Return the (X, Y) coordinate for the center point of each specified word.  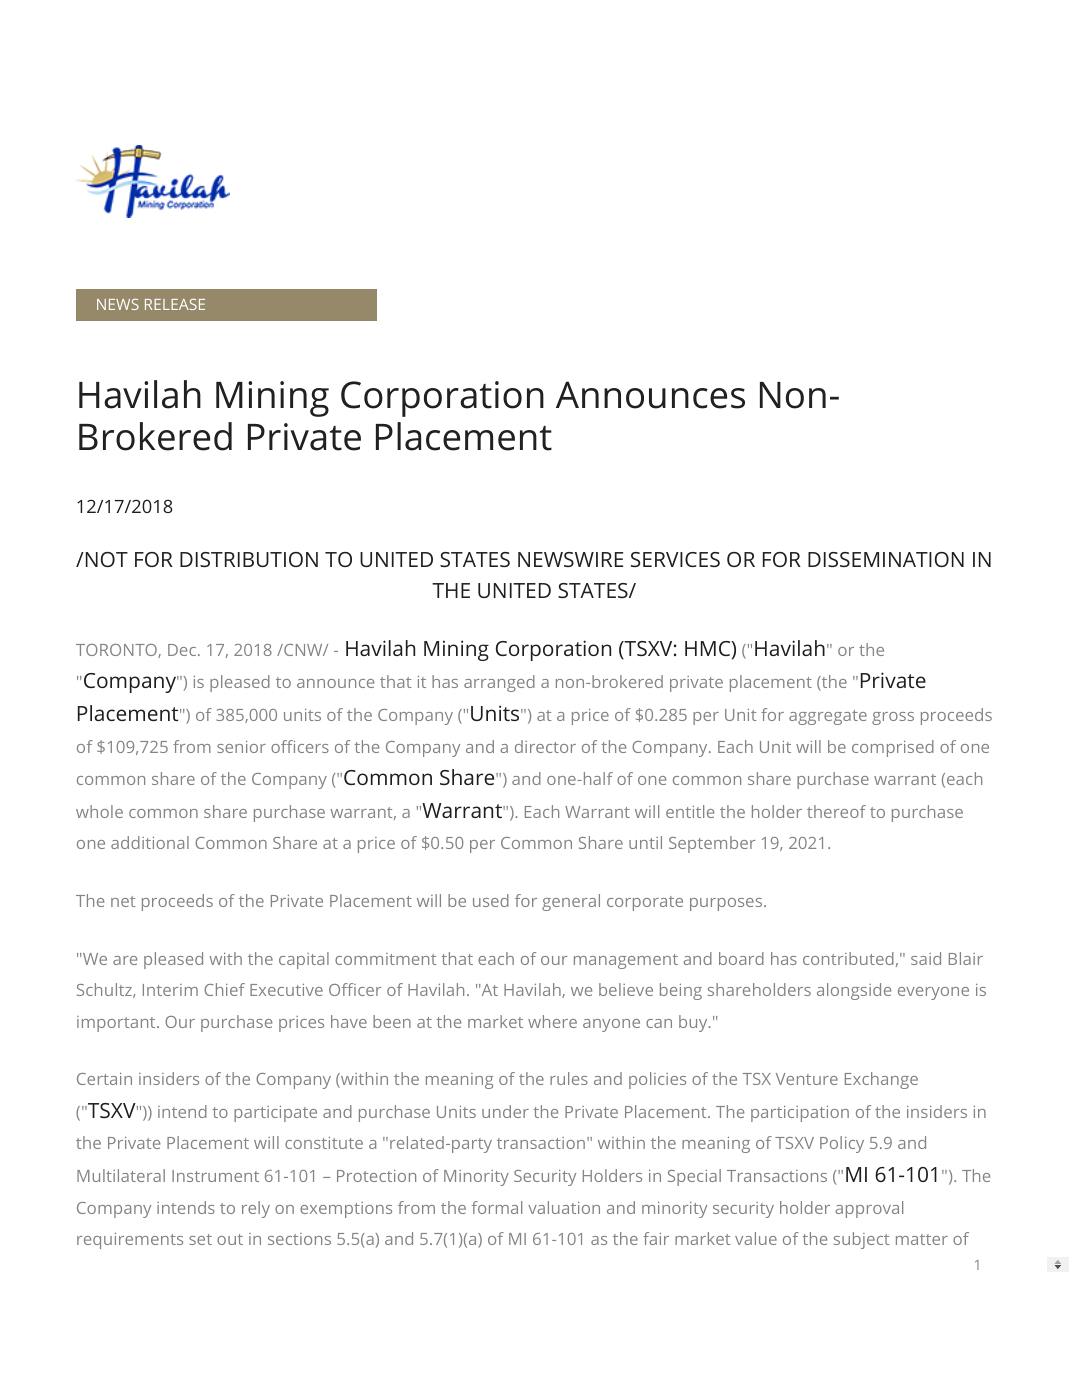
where (552, 1021)
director (545, 746)
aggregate (828, 717)
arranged (499, 683)
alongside (854, 991)
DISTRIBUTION (249, 559)
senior (241, 747)
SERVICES (675, 559)
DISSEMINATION (886, 559)
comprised (893, 748)
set (200, 1239)
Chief (224, 989)
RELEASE (175, 304)
